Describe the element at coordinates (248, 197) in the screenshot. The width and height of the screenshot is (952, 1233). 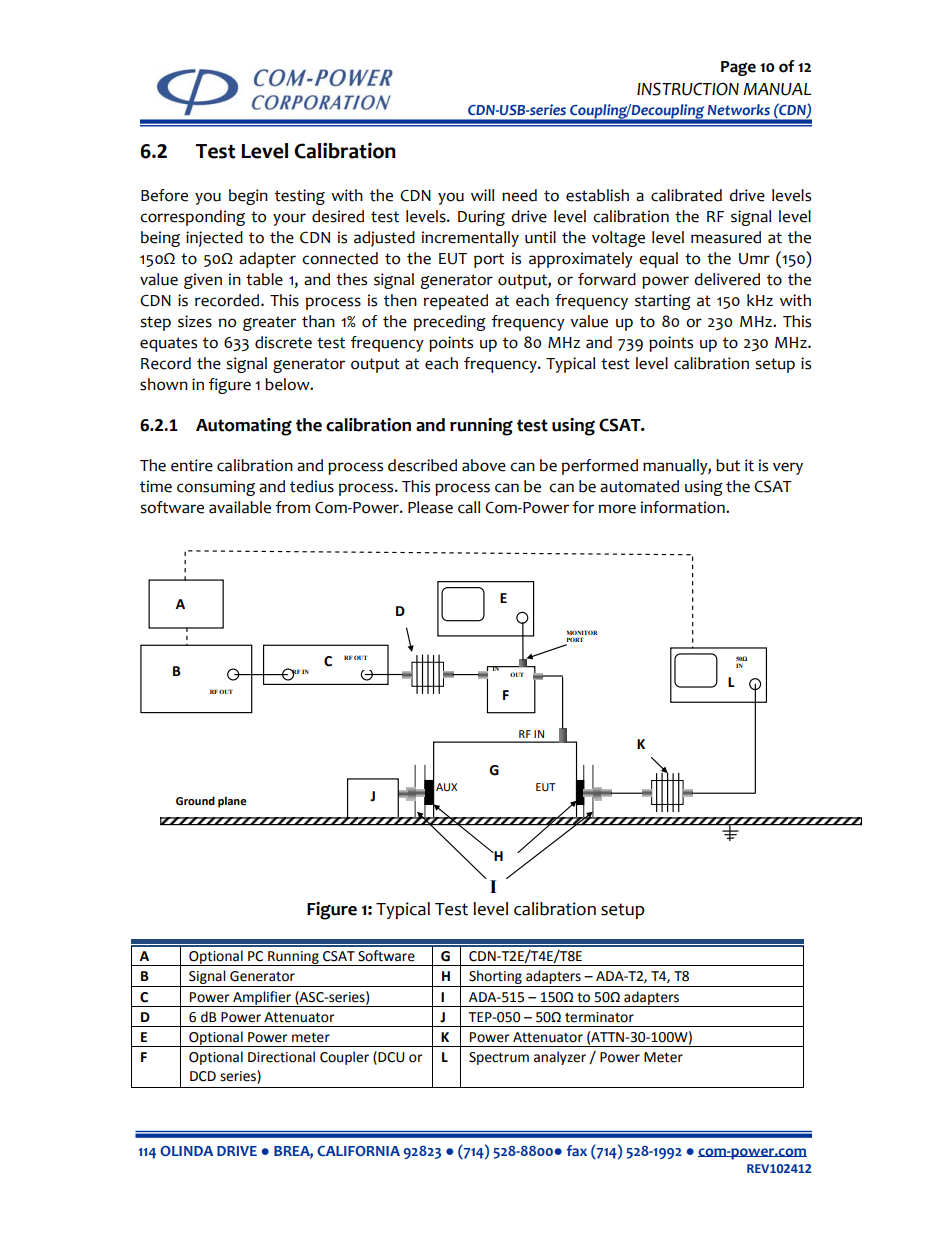
I see `begin` at that location.
